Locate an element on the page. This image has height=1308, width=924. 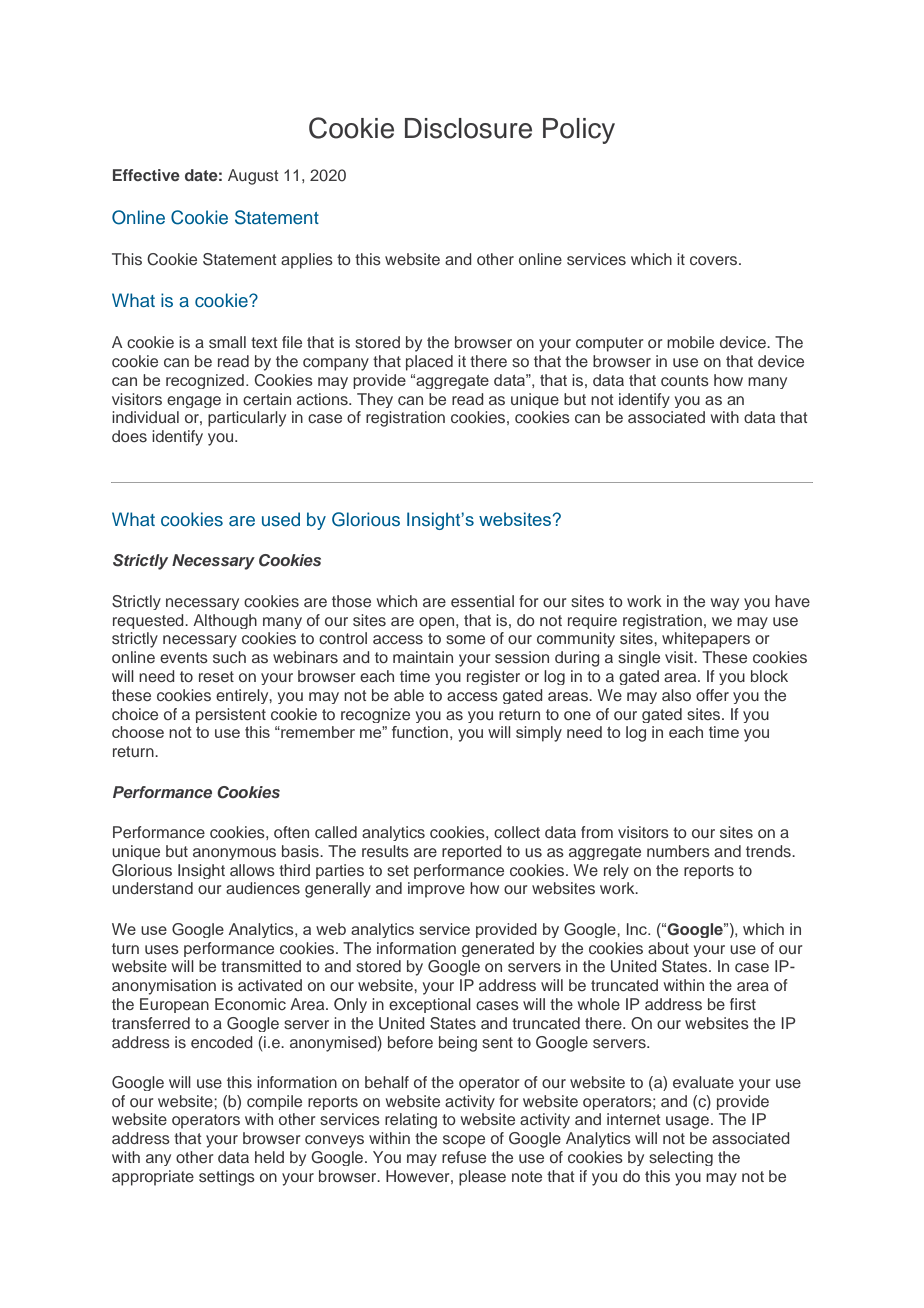
placed is located at coordinates (429, 363).
